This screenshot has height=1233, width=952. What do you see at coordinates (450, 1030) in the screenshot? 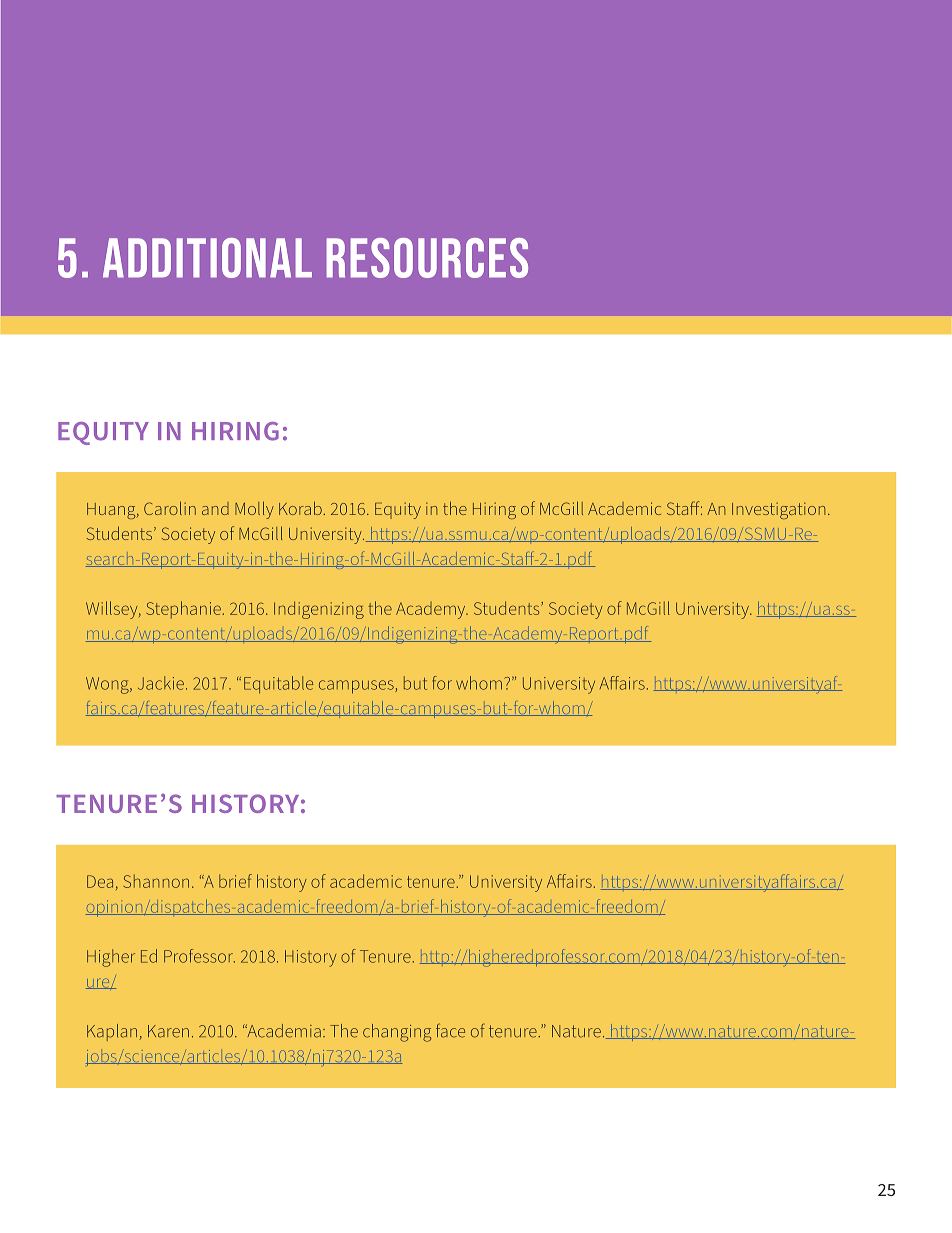
I see `face` at bounding box center [450, 1030].
